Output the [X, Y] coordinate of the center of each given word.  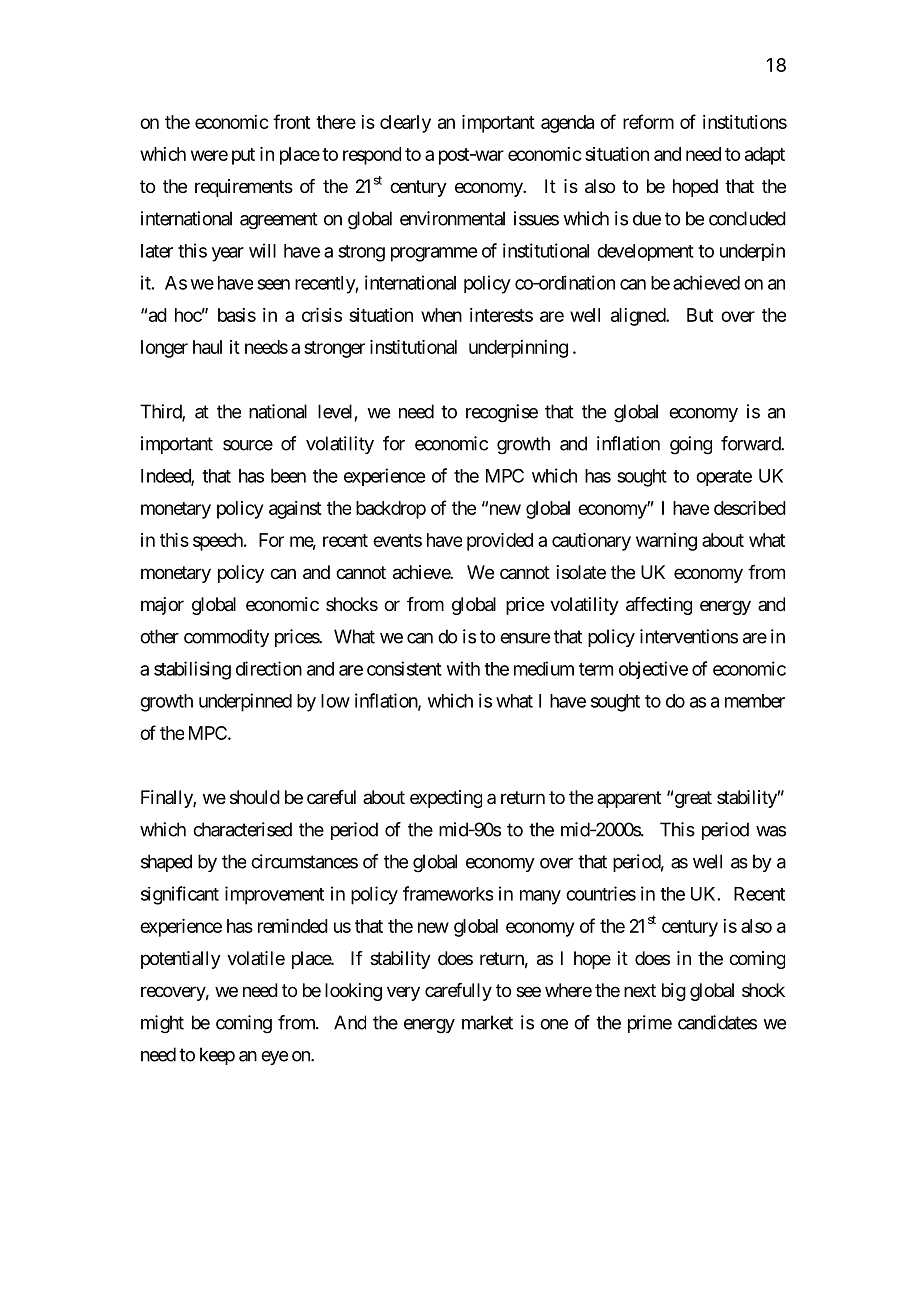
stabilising [192, 670]
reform [648, 121]
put [243, 156]
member [755, 701]
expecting [446, 799]
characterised [242, 829]
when [441, 315]
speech [219, 542]
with [463, 668]
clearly [405, 124]
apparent [629, 799]
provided [500, 542]
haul [207, 347]
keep [217, 1056]
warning [666, 542]
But [700, 315]
